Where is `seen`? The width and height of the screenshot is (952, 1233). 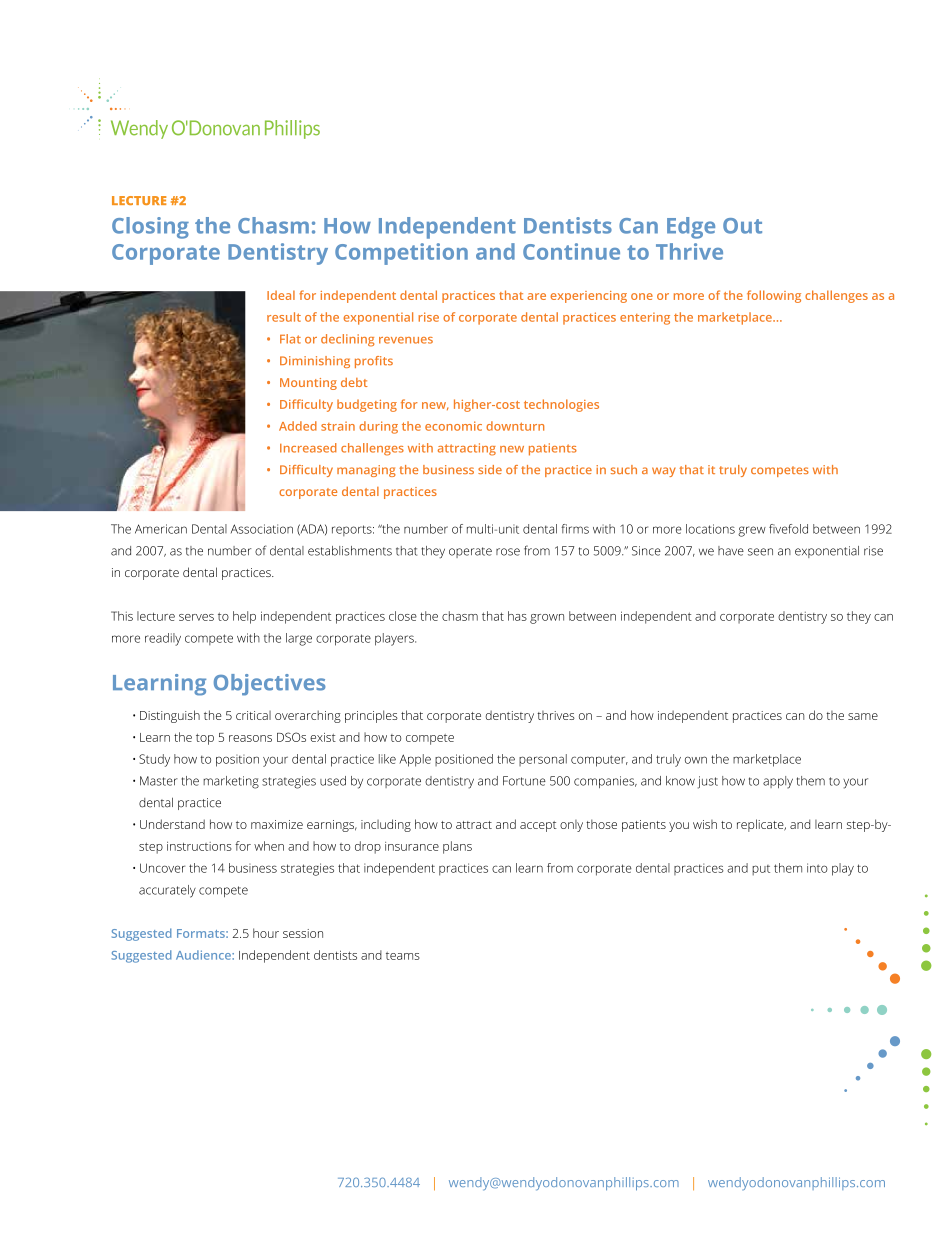 seen is located at coordinates (760, 552).
